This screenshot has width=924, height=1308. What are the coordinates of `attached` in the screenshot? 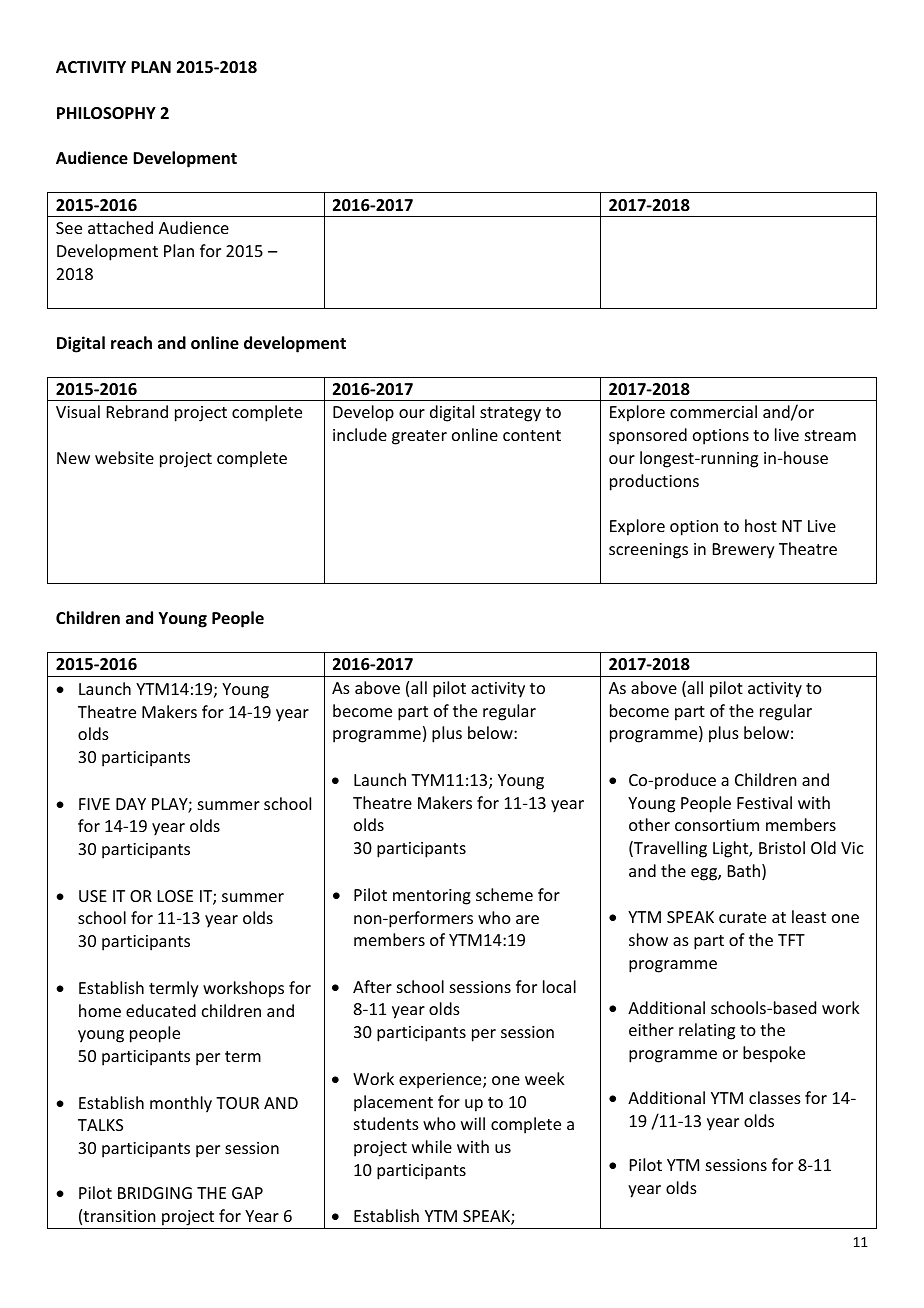 It's located at (120, 227).
